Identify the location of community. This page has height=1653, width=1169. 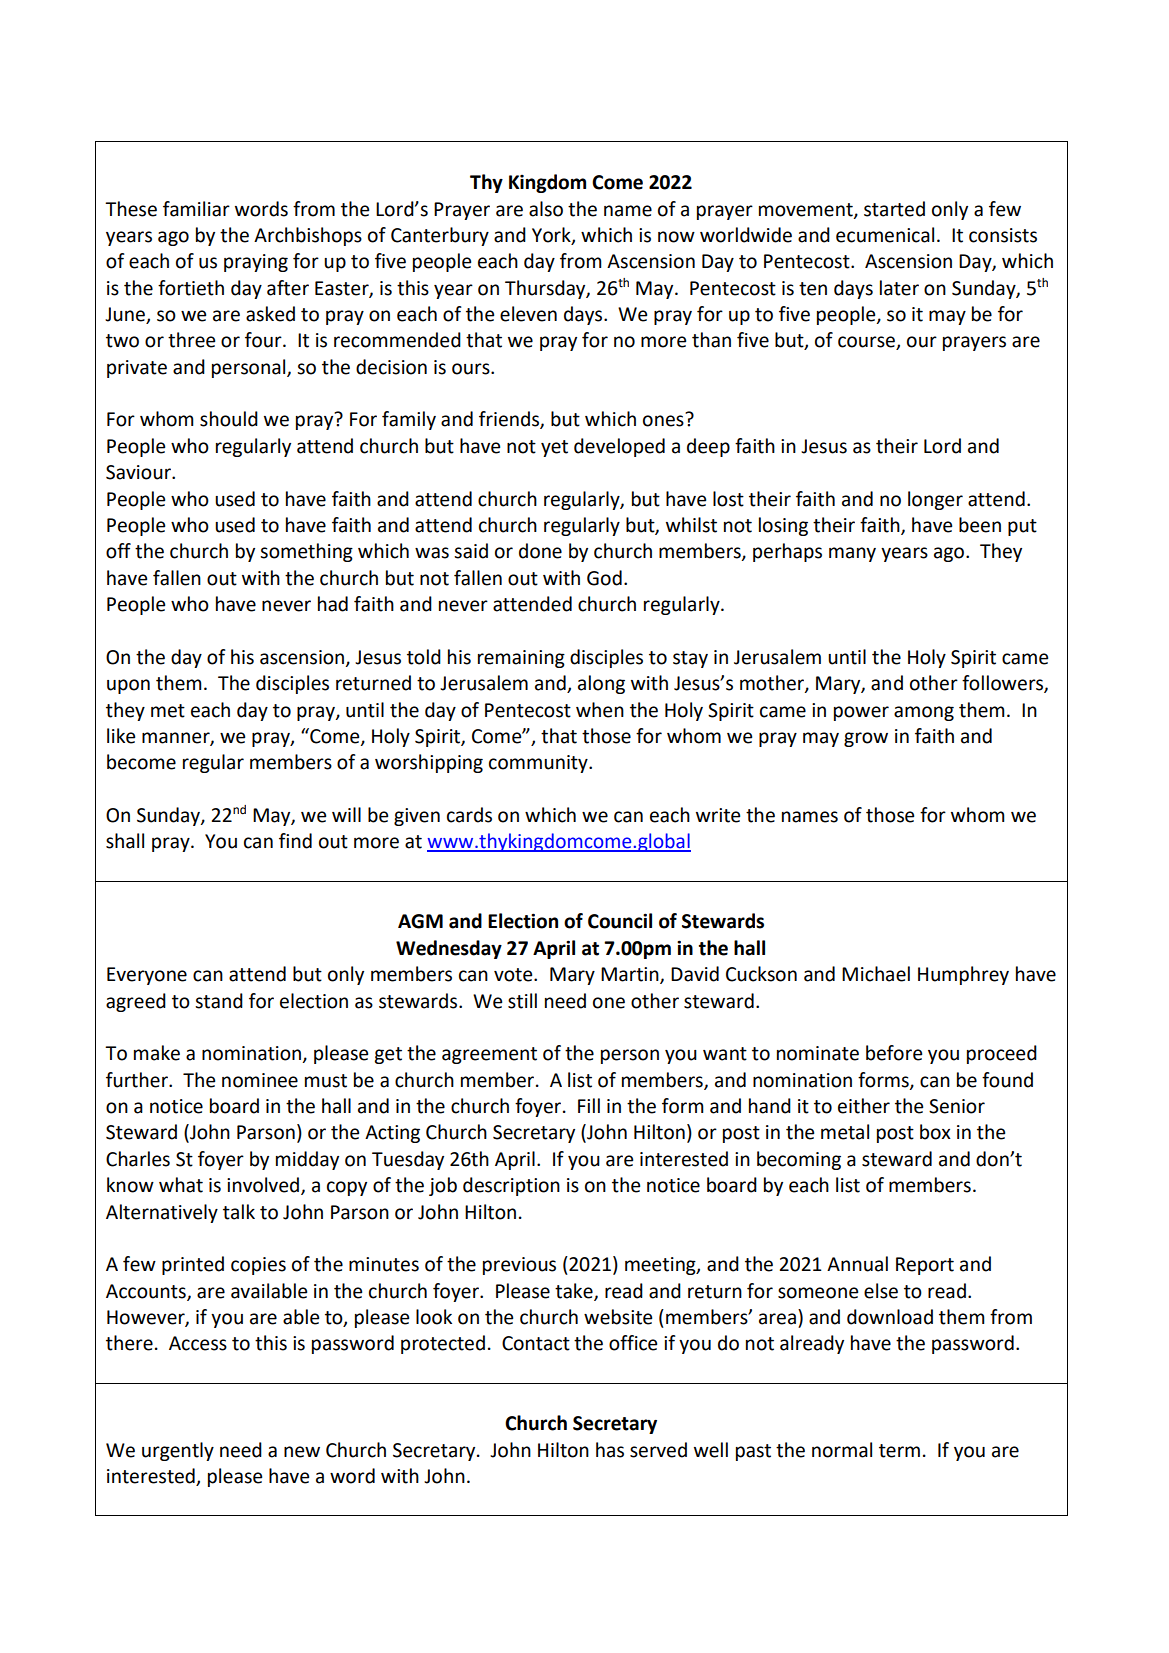
(539, 764).
